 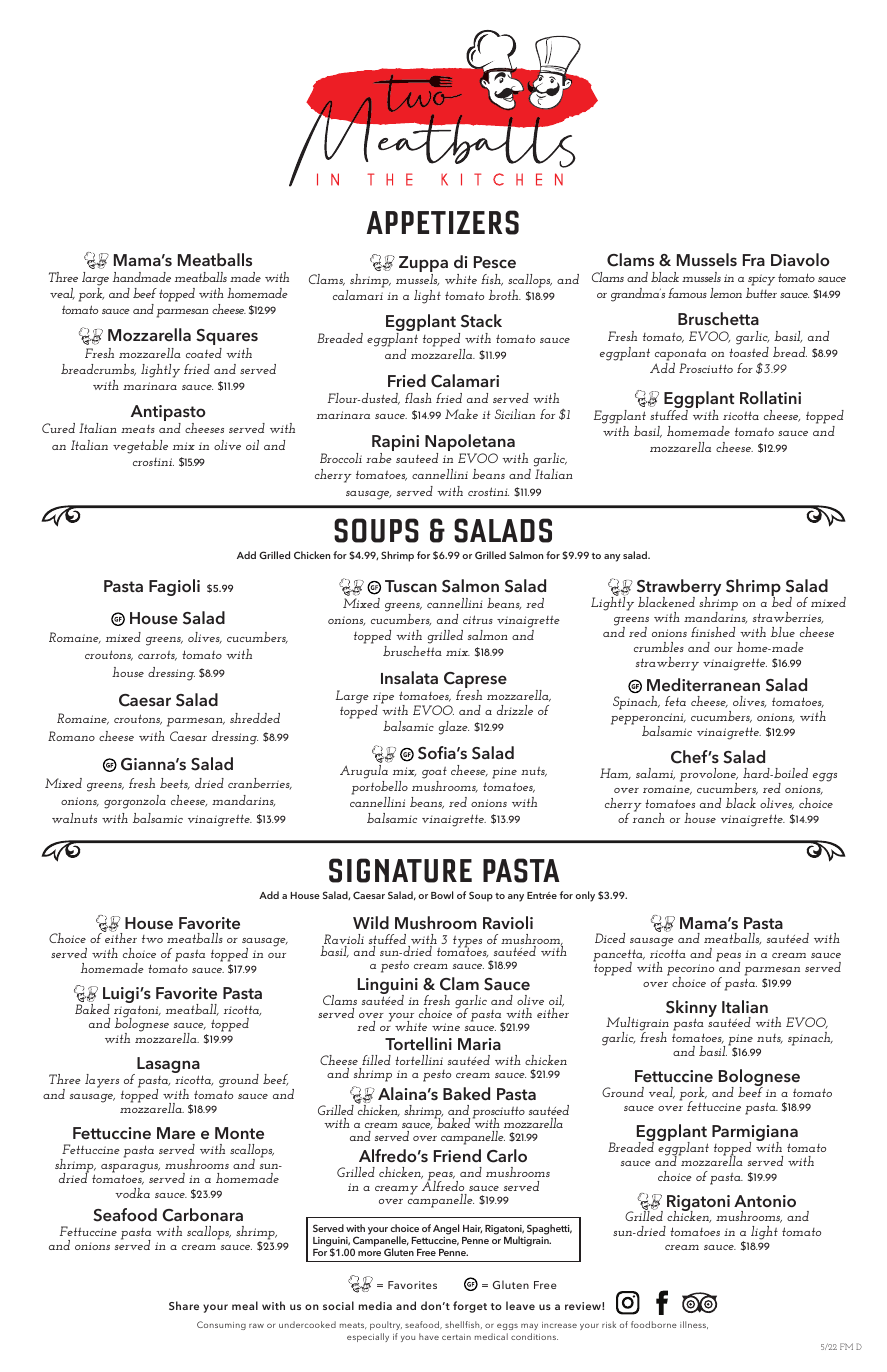 What do you see at coordinates (227, 337) in the document?
I see `Squares` at bounding box center [227, 337].
